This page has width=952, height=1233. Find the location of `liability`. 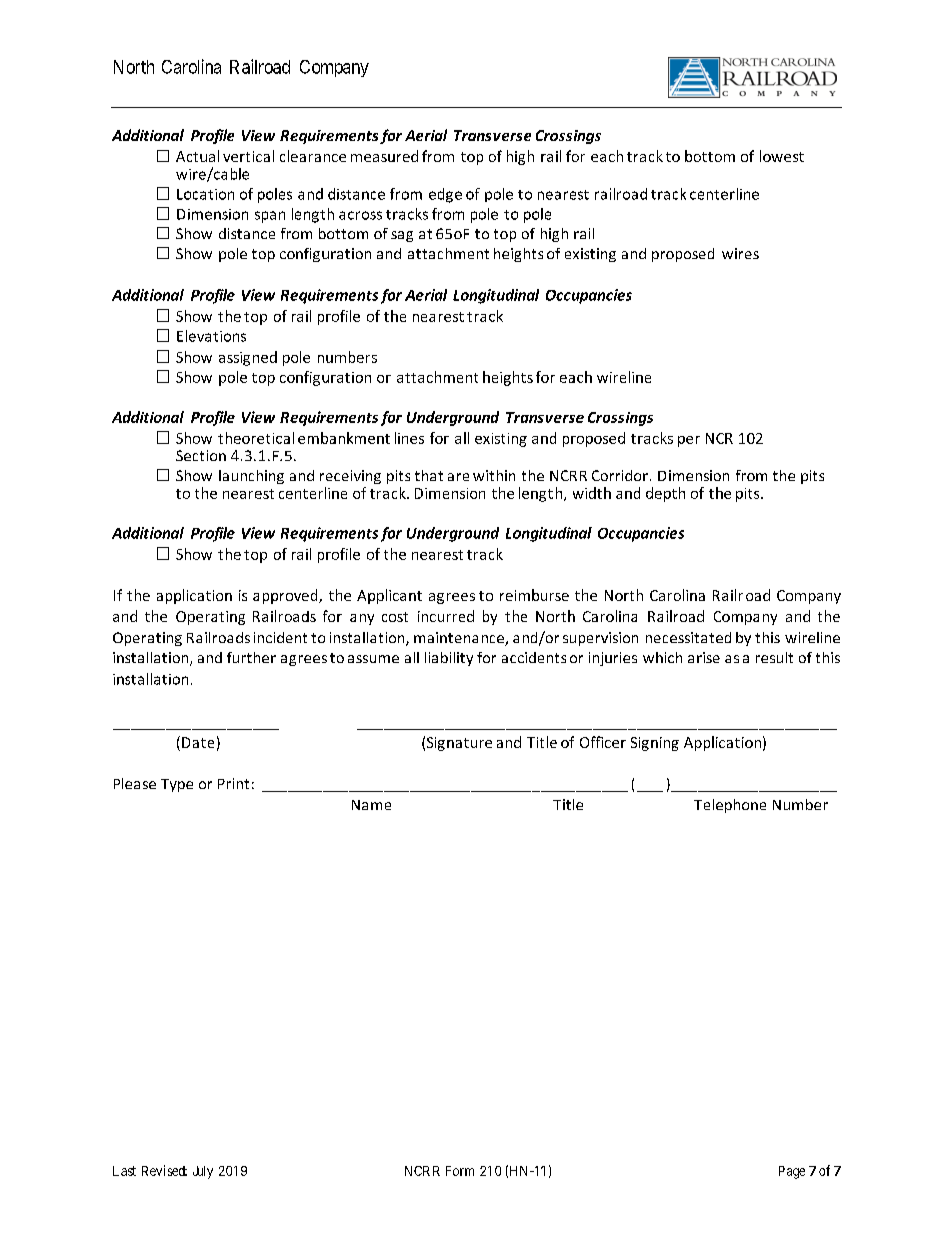

liability is located at coordinates (449, 659).
